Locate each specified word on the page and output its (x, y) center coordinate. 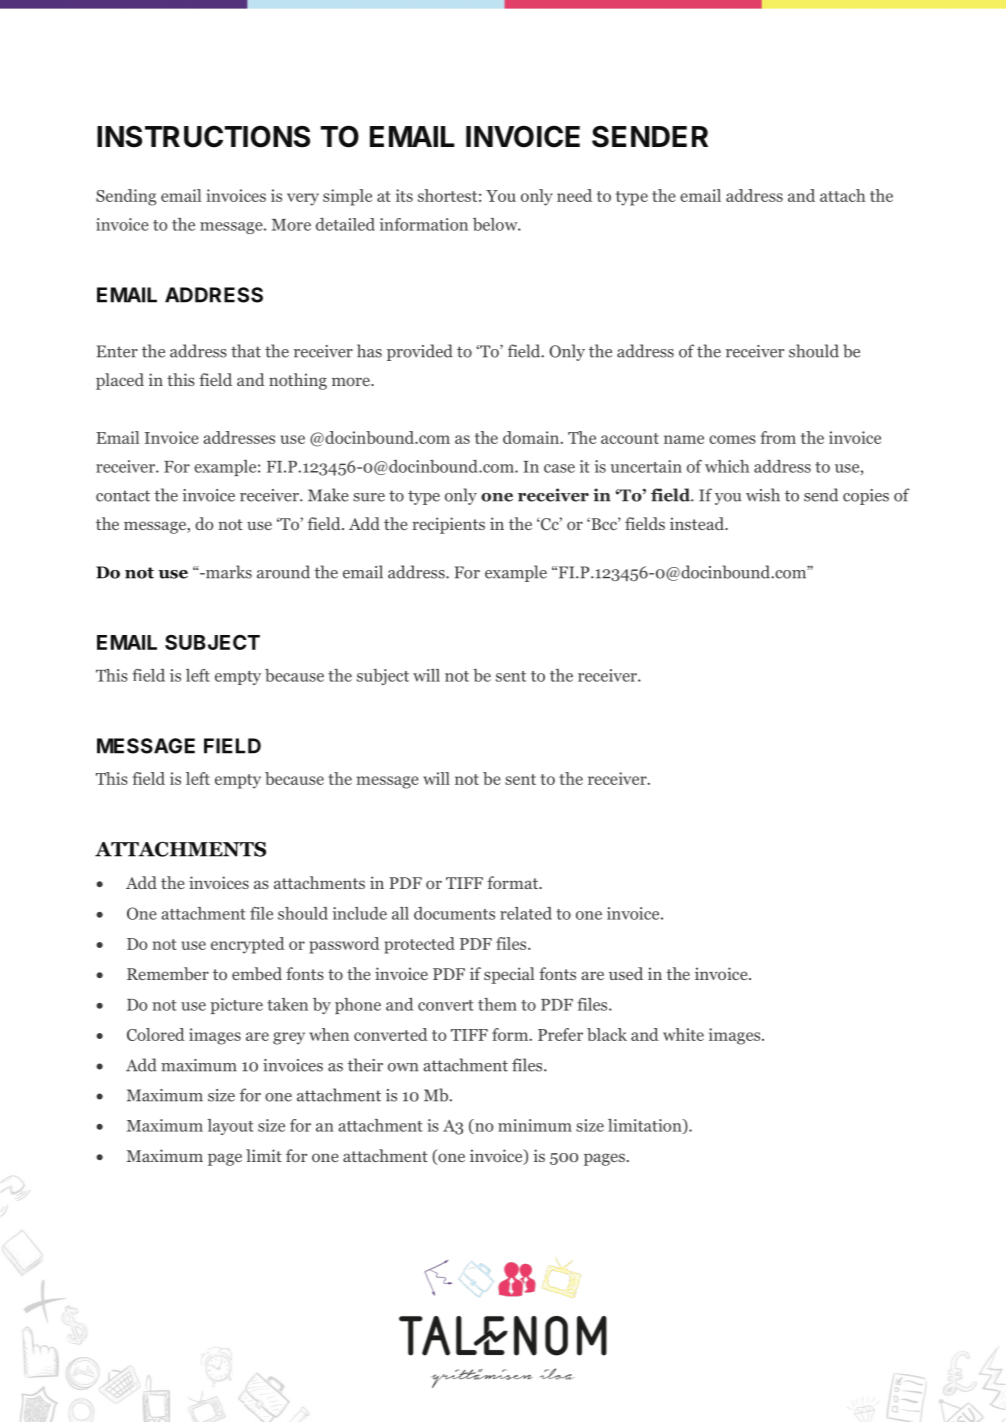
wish (763, 495)
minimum (535, 1125)
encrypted (248, 945)
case (559, 468)
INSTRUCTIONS (203, 136)
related (526, 913)
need (574, 195)
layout (230, 1127)
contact (123, 496)
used (626, 973)
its (404, 195)
